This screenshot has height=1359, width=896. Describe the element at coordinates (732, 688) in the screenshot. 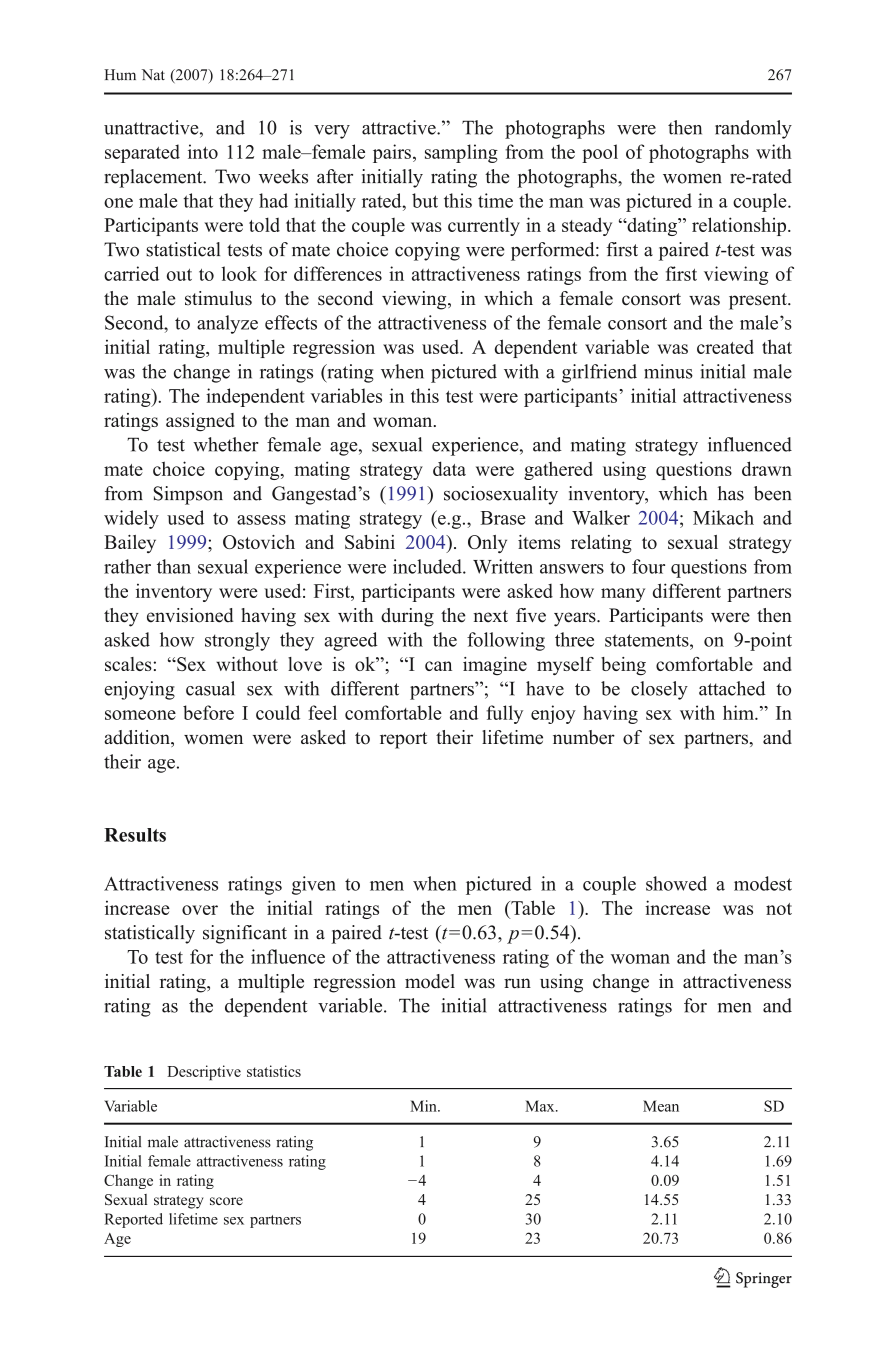

I see `attached` at that location.
